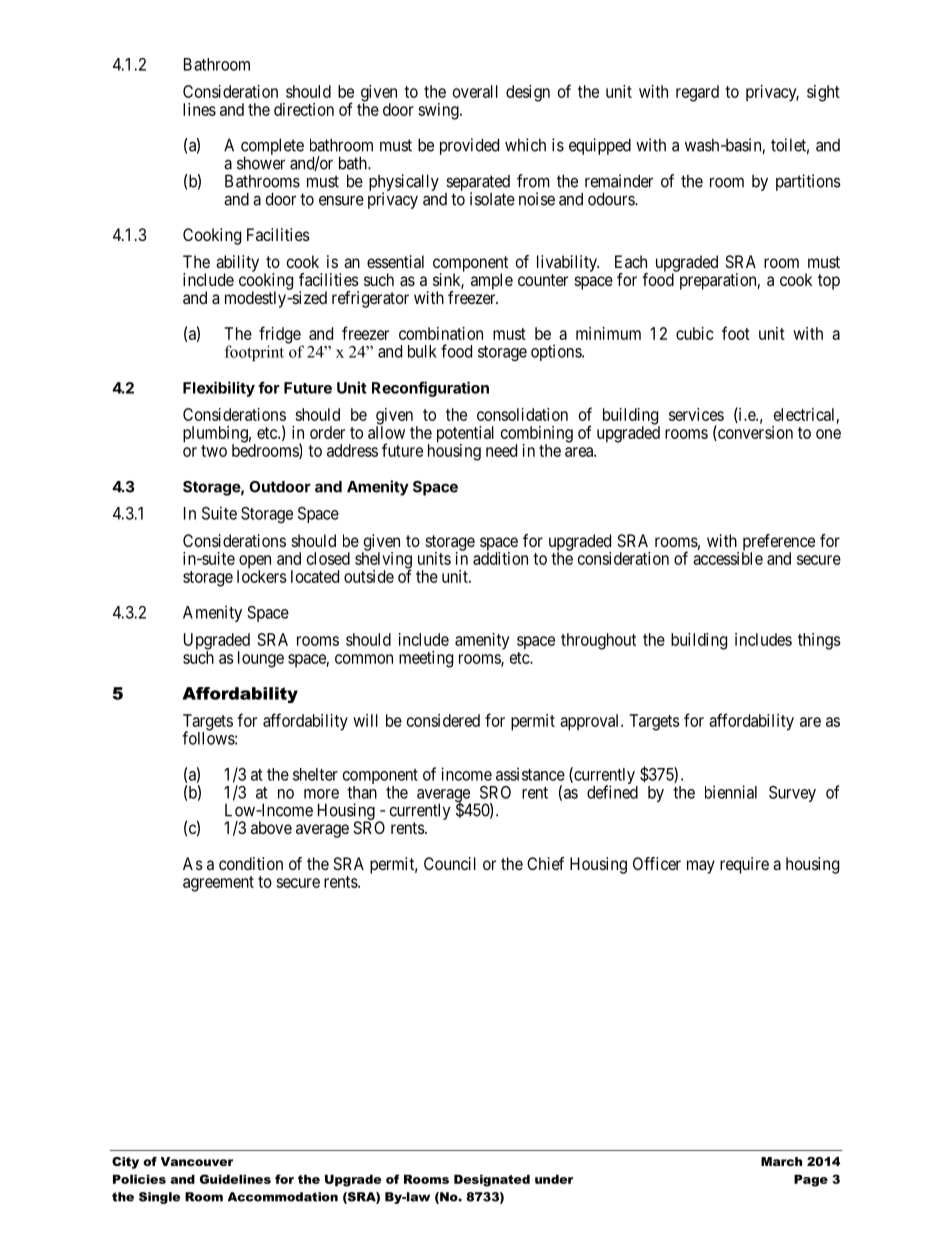  Describe the element at coordinates (781, 1161) in the image. I see `March` at that location.
